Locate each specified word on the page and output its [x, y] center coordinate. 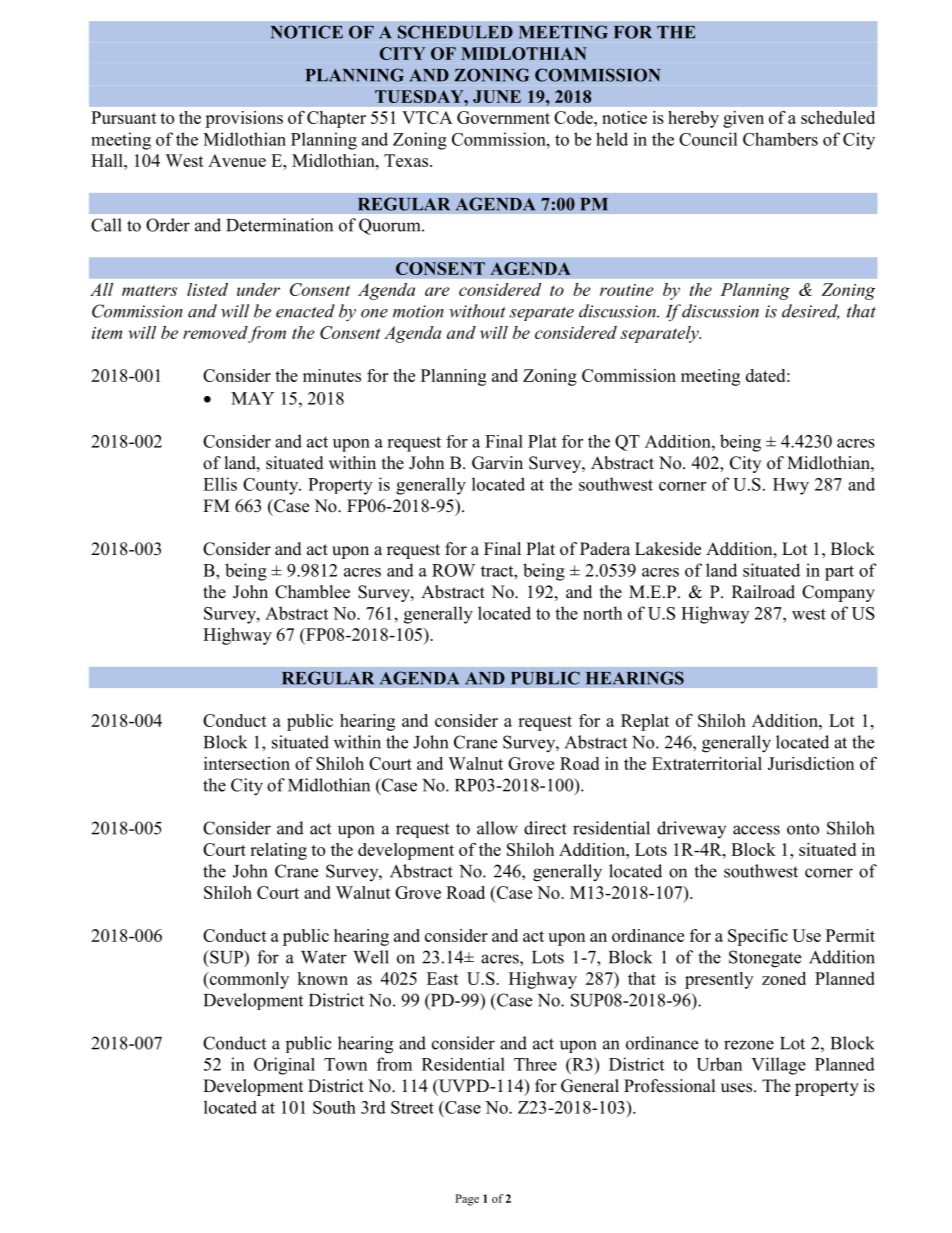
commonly [248, 980]
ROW [453, 570]
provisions [244, 119]
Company [838, 593]
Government [503, 117]
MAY [252, 398]
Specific [758, 937]
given [743, 119]
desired [810, 312]
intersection [247, 763]
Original [284, 1066]
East [443, 978]
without [477, 311]
